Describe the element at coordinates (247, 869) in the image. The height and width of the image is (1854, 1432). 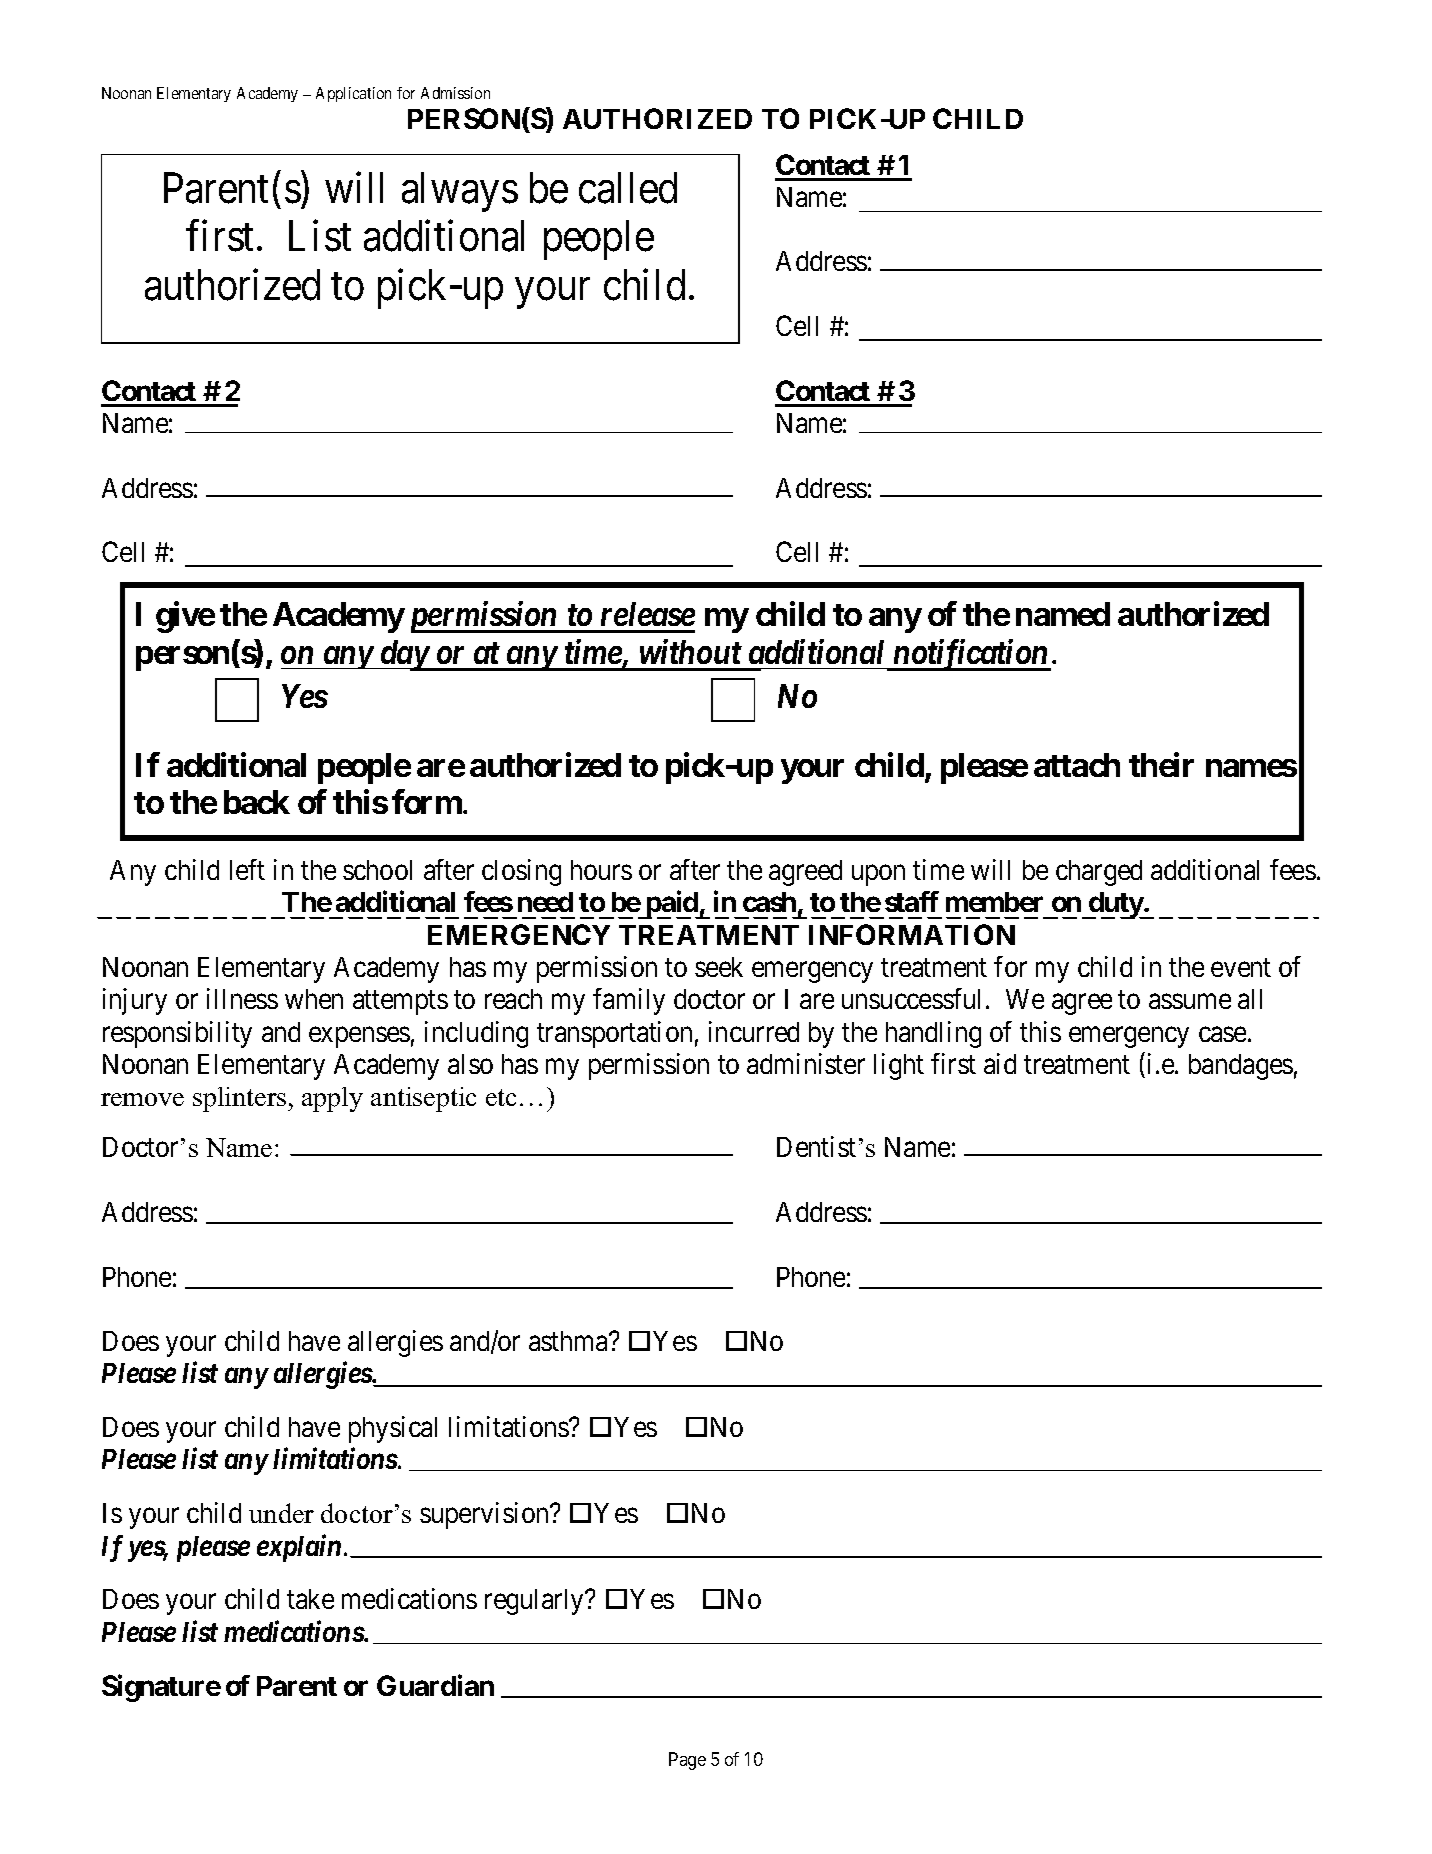
I see `left` at that location.
